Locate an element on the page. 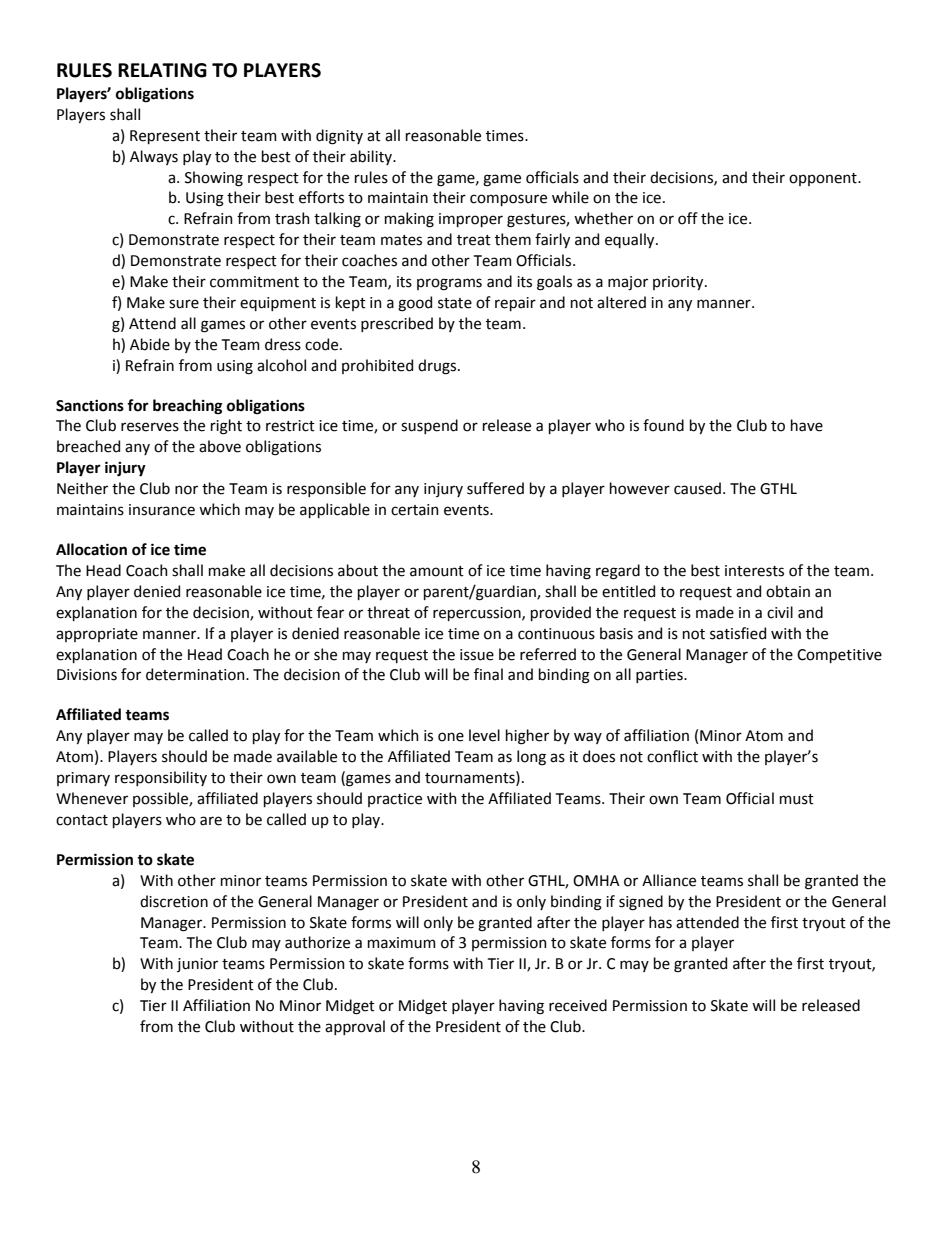 The height and width of the document is (1233, 952). ability is located at coordinates (372, 157).
